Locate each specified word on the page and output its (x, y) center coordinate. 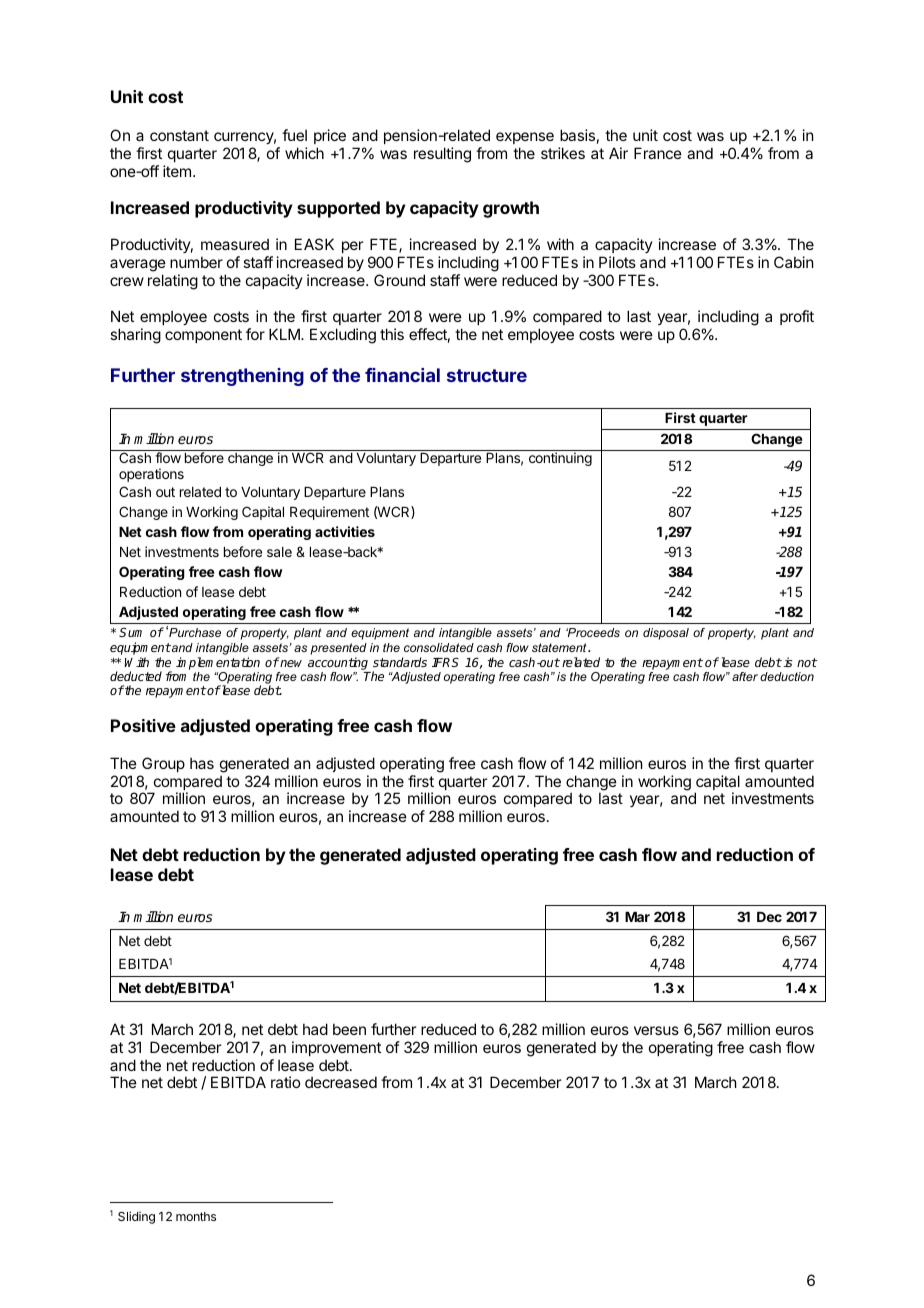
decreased (341, 1082)
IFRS (445, 662)
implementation (218, 663)
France (658, 153)
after (745, 676)
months (196, 1216)
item (177, 171)
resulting (442, 155)
